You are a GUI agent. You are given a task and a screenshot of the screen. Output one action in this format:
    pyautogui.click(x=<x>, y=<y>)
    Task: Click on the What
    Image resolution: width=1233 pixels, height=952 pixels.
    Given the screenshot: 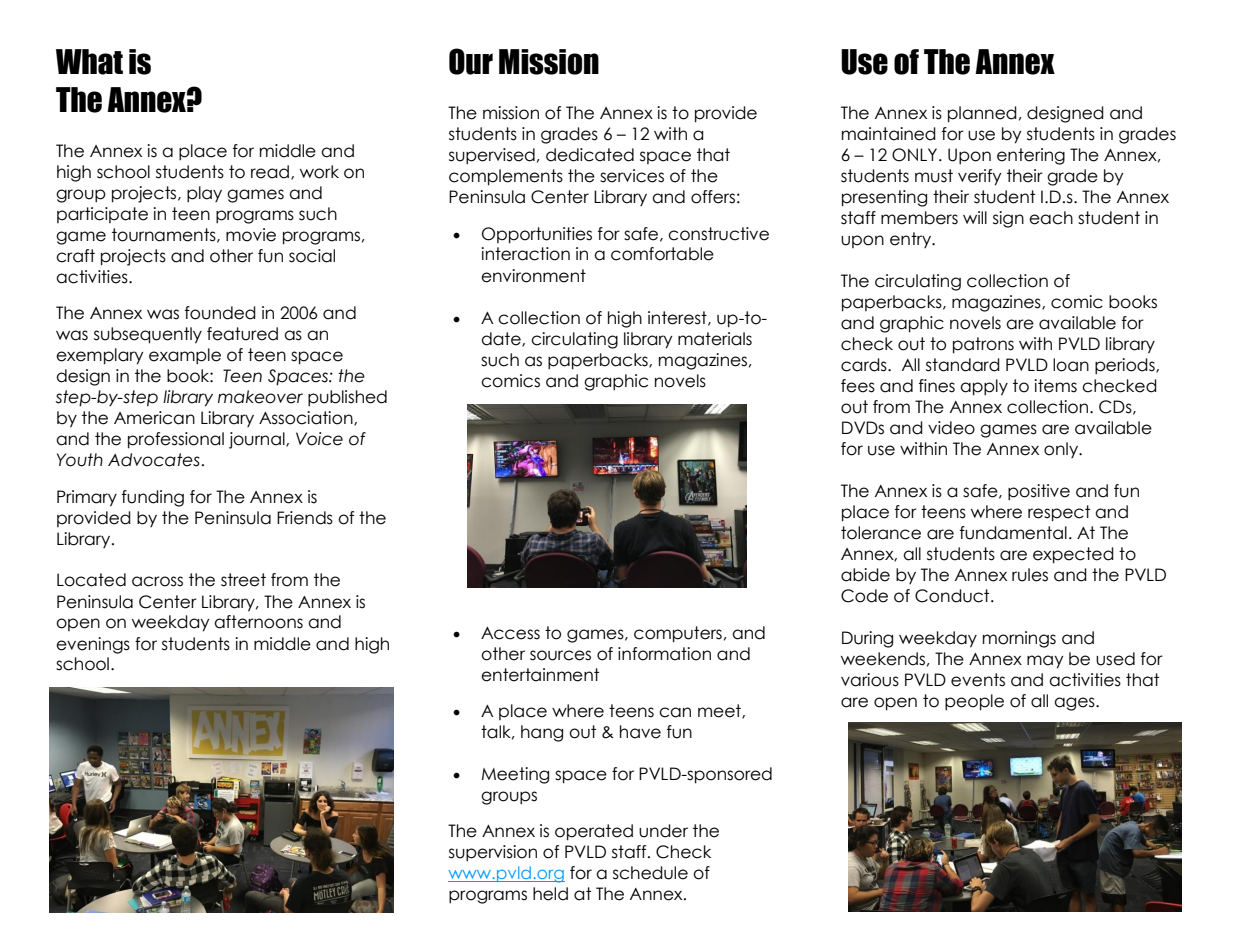 What is the action you would take?
    pyautogui.click(x=89, y=62)
